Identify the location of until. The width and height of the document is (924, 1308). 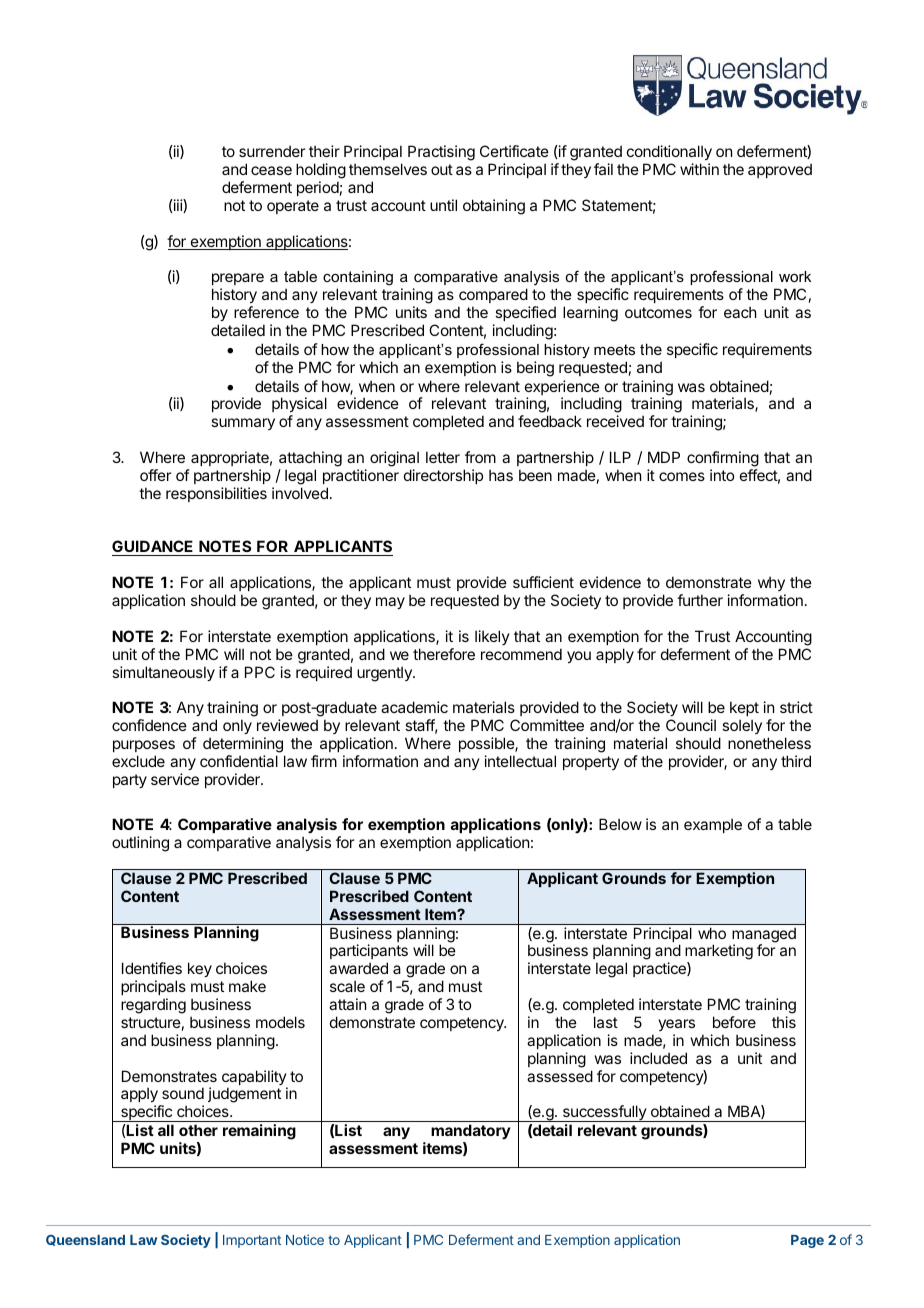
(443, 205).
